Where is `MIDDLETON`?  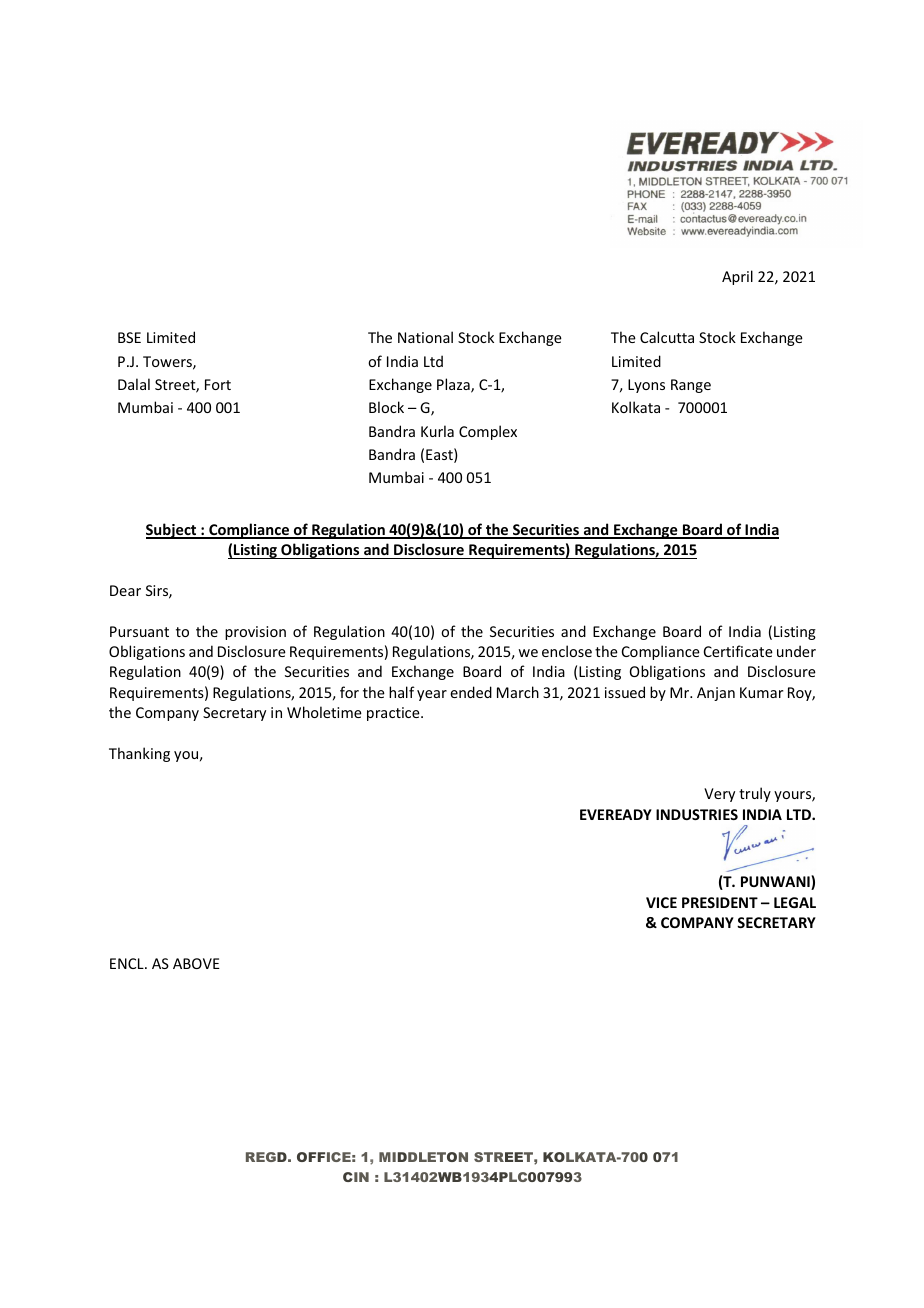
MIDDLETON is located at coordinates (423, 1157).
